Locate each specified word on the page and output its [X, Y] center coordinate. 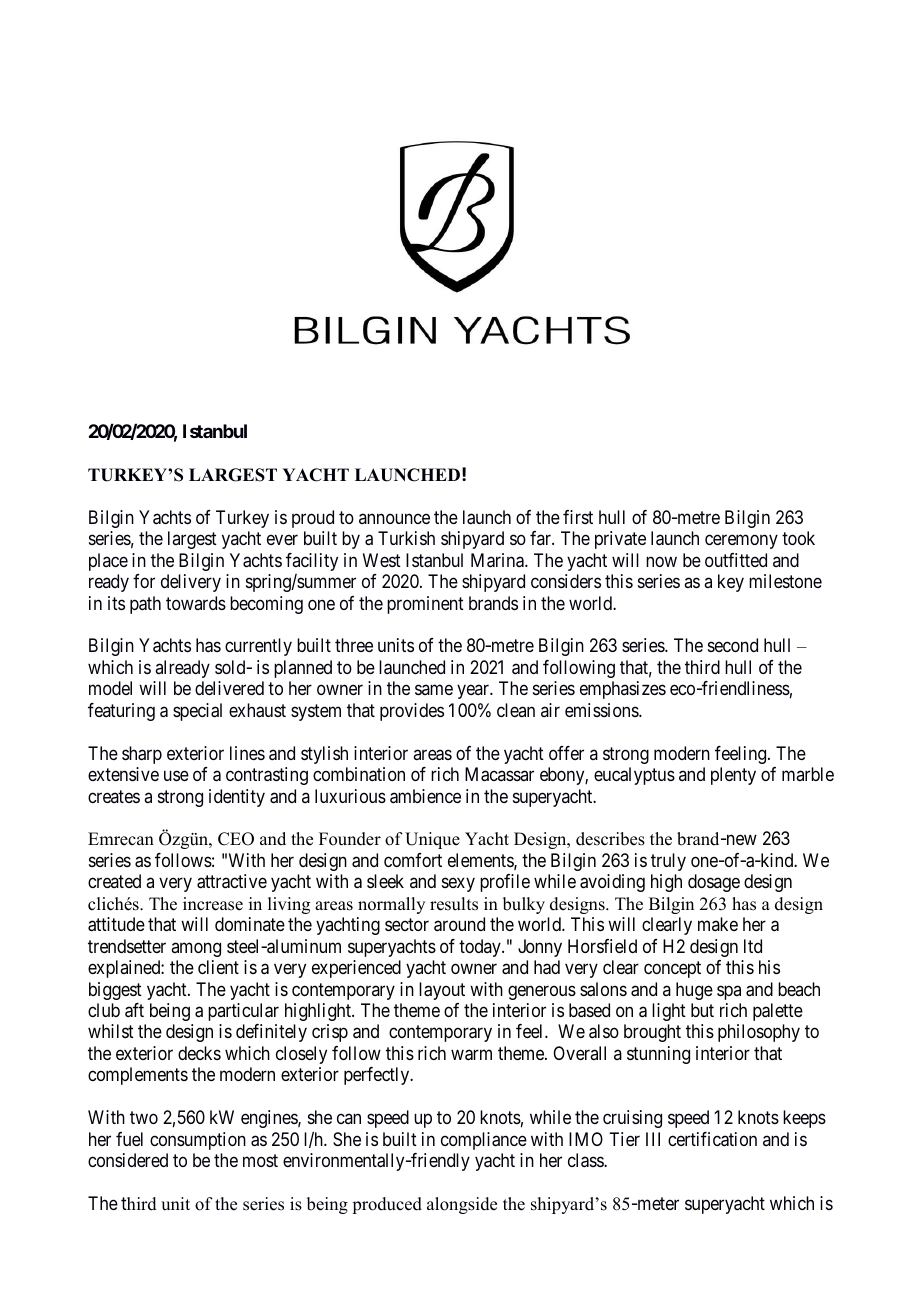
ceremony [741, 542]
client [218, 967]
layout [442, 991]
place [108, 562]
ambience [425, 796]
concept [672, 969]
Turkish [406, 538]
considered [128, 1160]
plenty [733, 776]
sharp [142, 755]
